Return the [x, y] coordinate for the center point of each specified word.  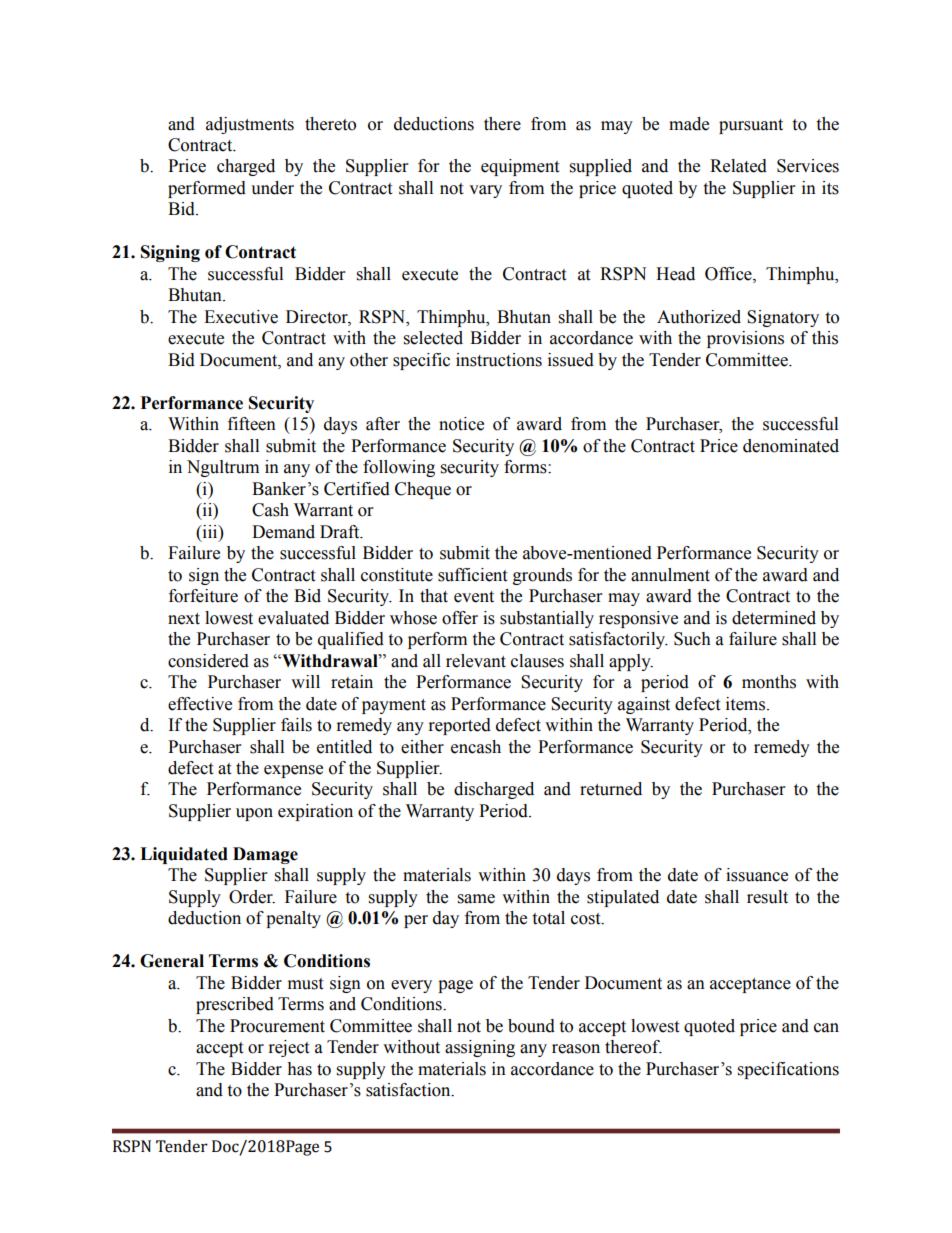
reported [460, 726]
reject [289, 1048]
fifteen [252, 424]
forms [526, 467]
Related [738, 166]
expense [293, 771]
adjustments [250, 125]
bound [531, 1026]
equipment [520, 167]
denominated [791, 446]
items [747, 704]
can [826, 1028]
